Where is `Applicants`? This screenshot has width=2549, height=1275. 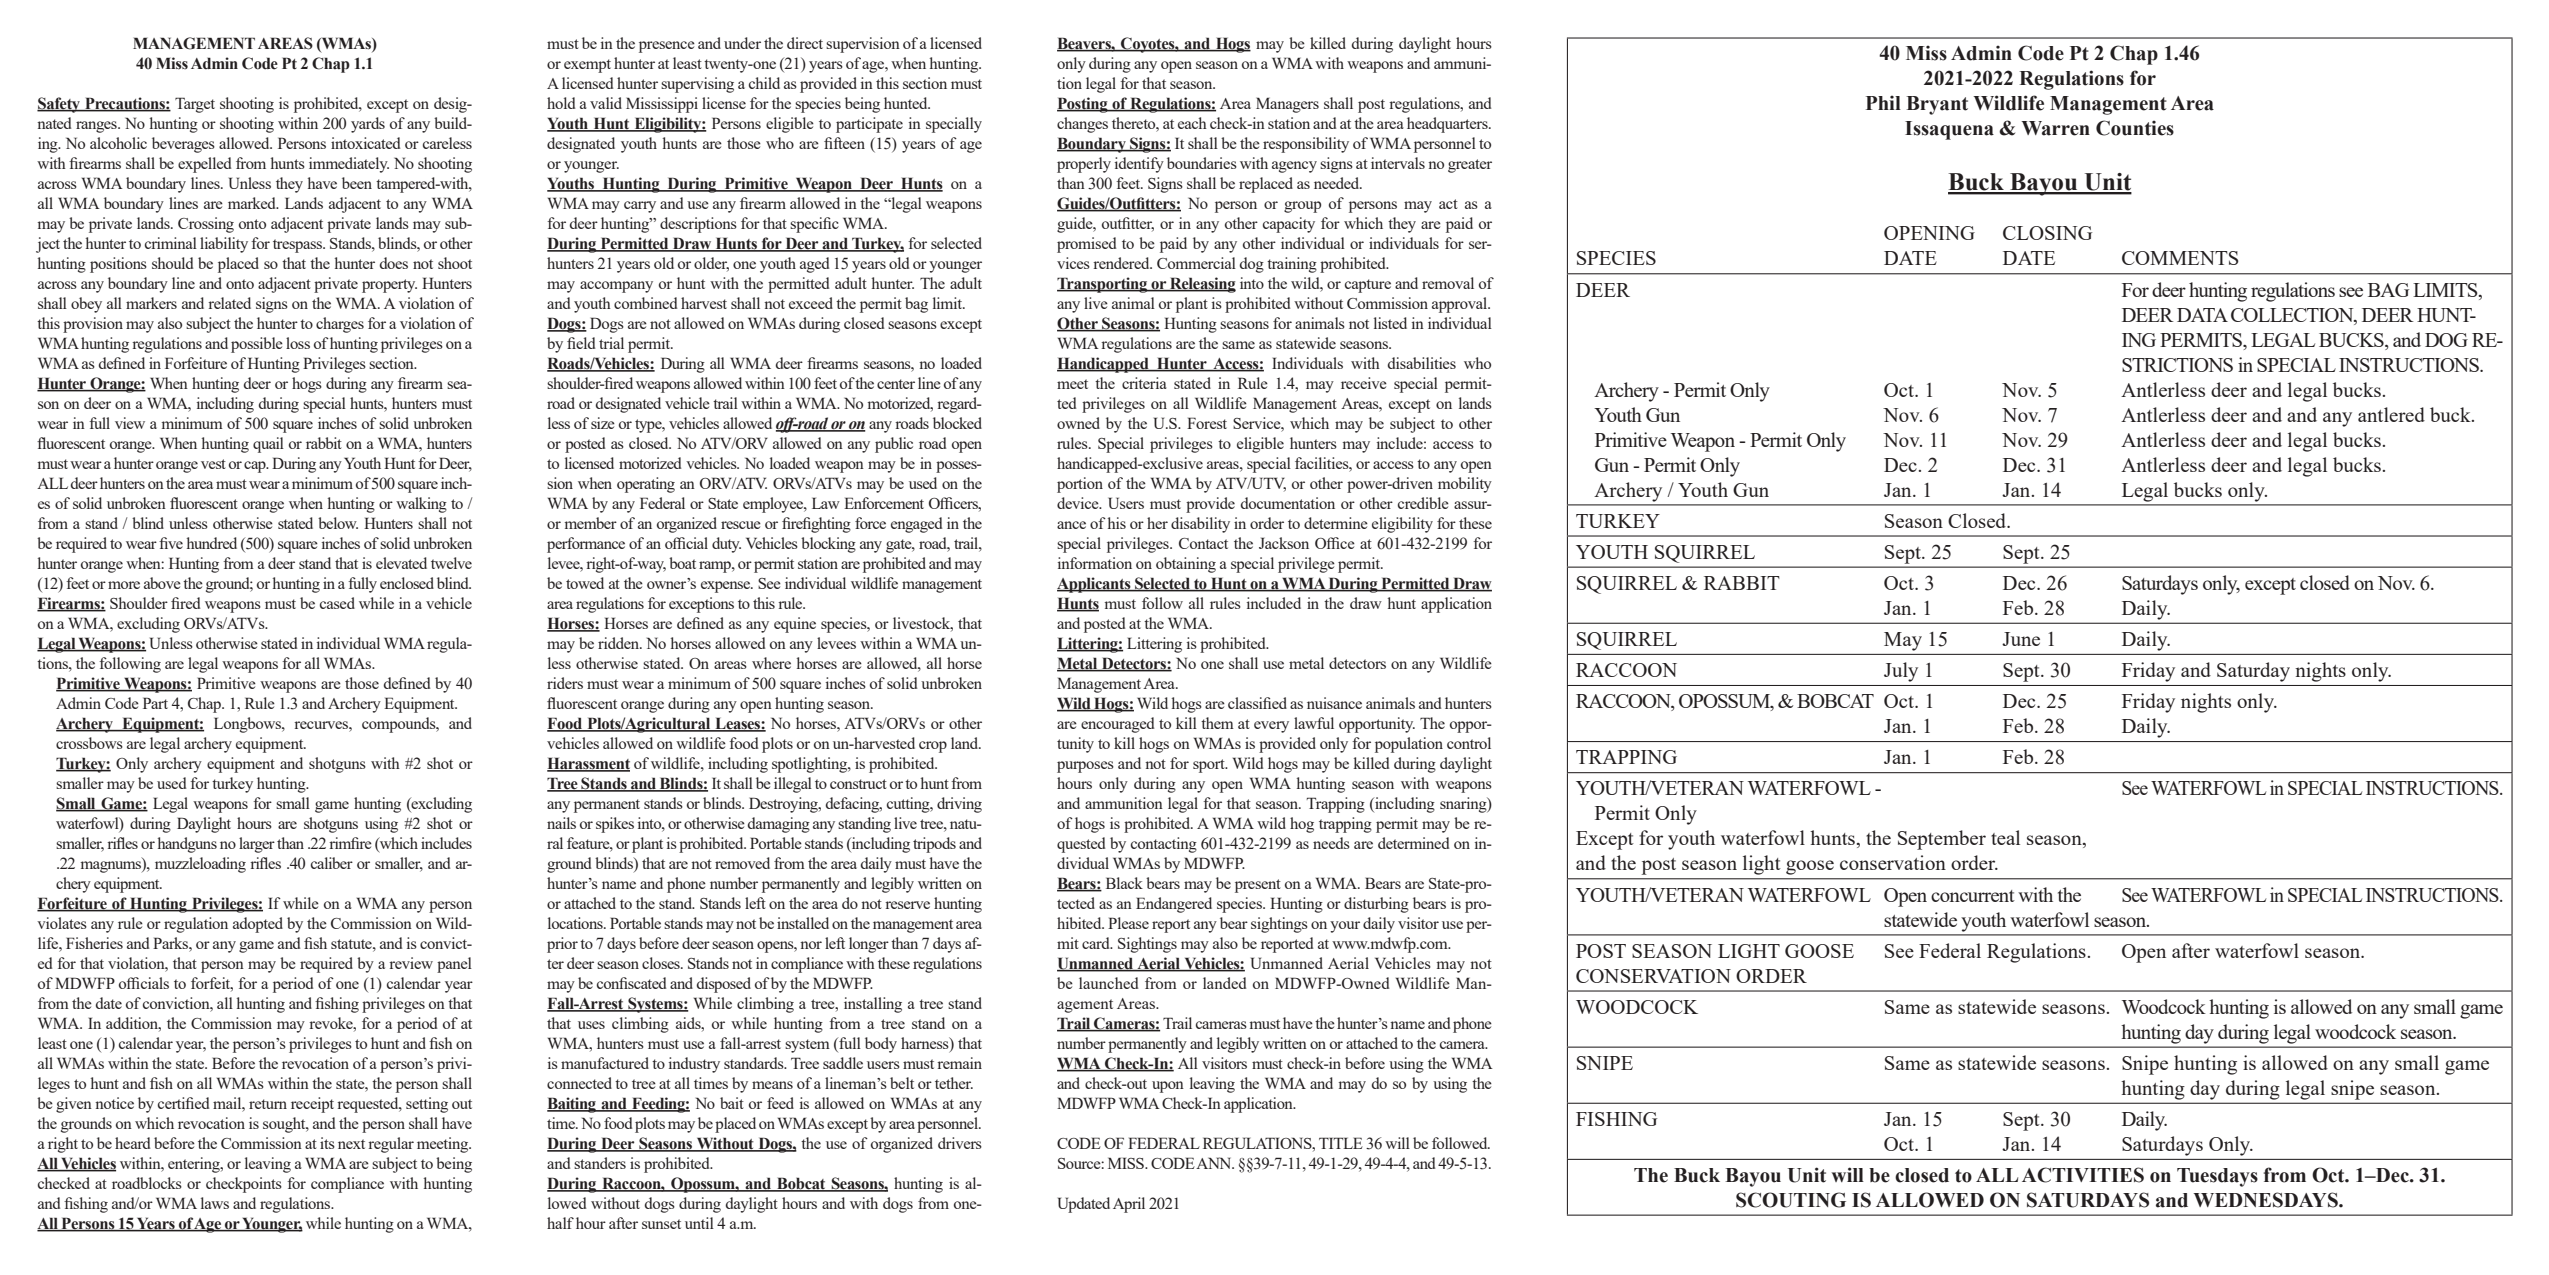 Applicants is located at coordinates (1095, 585).
